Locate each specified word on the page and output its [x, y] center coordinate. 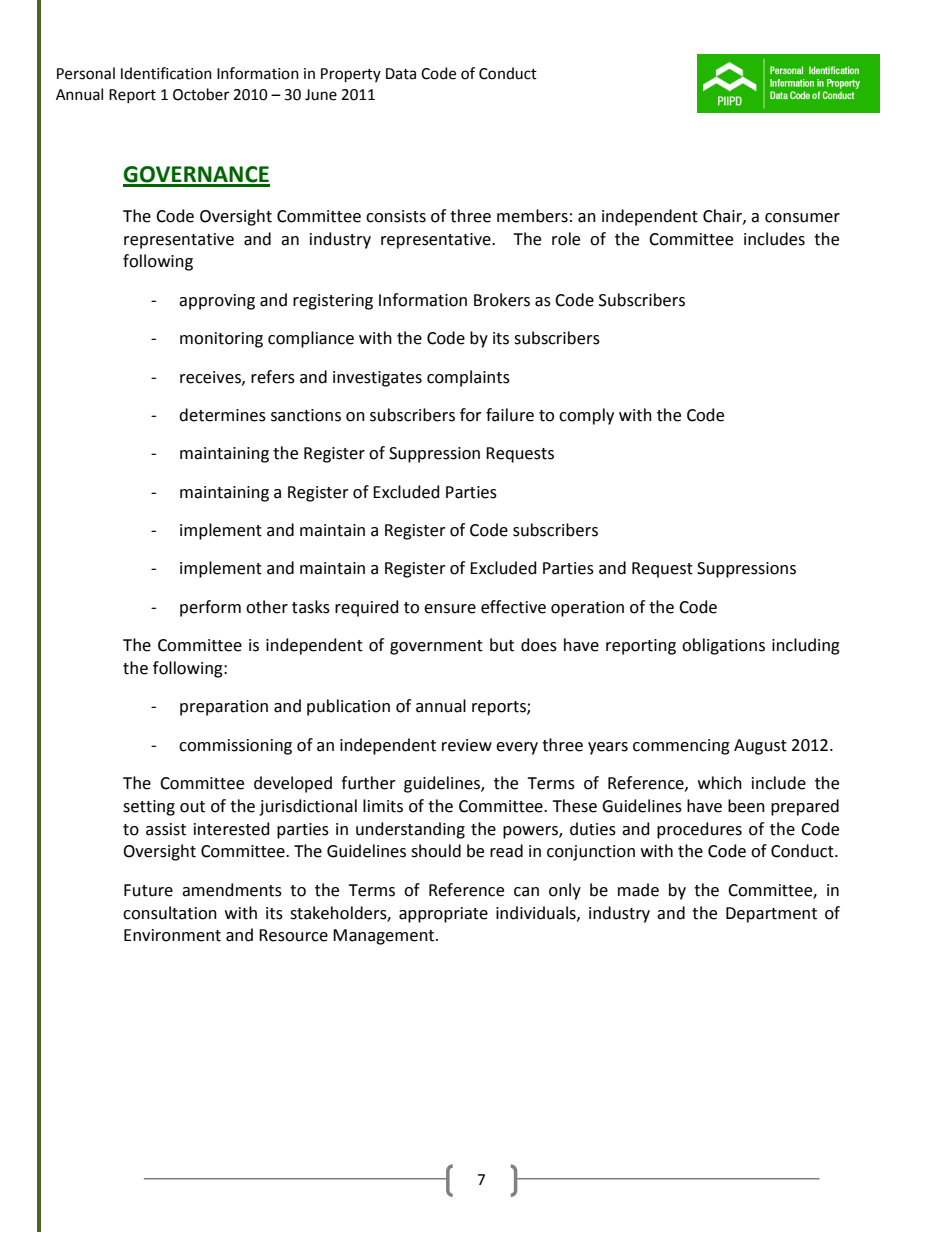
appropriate [443, 915]
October [201, 94]
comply [586, 416]
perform [210, 608]
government [436, 647]
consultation [170, 913]
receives [211, 378]
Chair [723, 216]
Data [401, 74]
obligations [723, 646]
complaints [468, 378]
